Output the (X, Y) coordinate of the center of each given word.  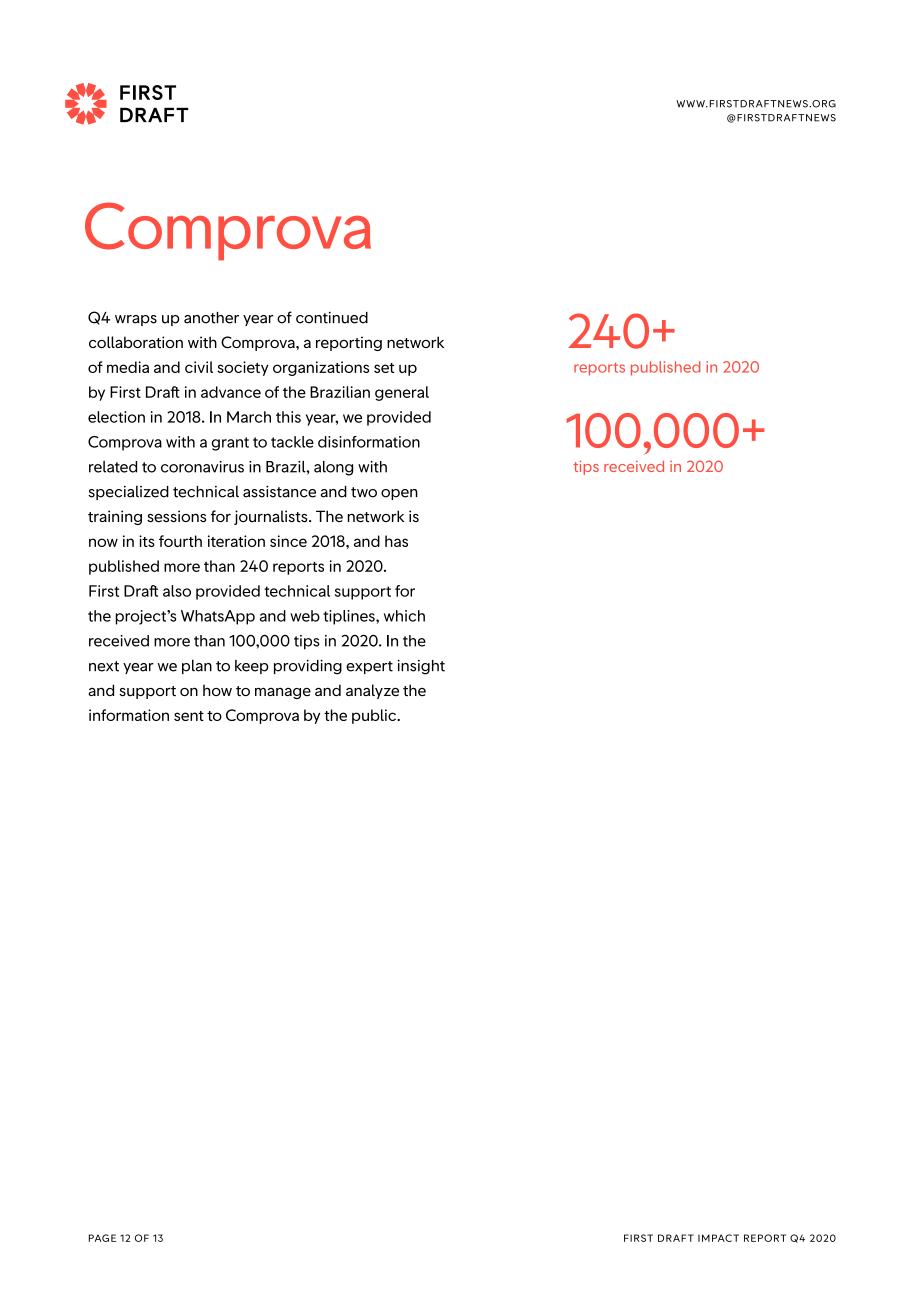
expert (369, 667)
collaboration (136, 342)
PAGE (102, 1238)
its (147, 541)
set (384, 368)
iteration (236, 541)
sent (189, 716)
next (104, 666)
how (217, 690)
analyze (372, 691)
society (243, 368)
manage (283, 693)
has (396, 541)
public (375, 716)
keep (252, 667)
